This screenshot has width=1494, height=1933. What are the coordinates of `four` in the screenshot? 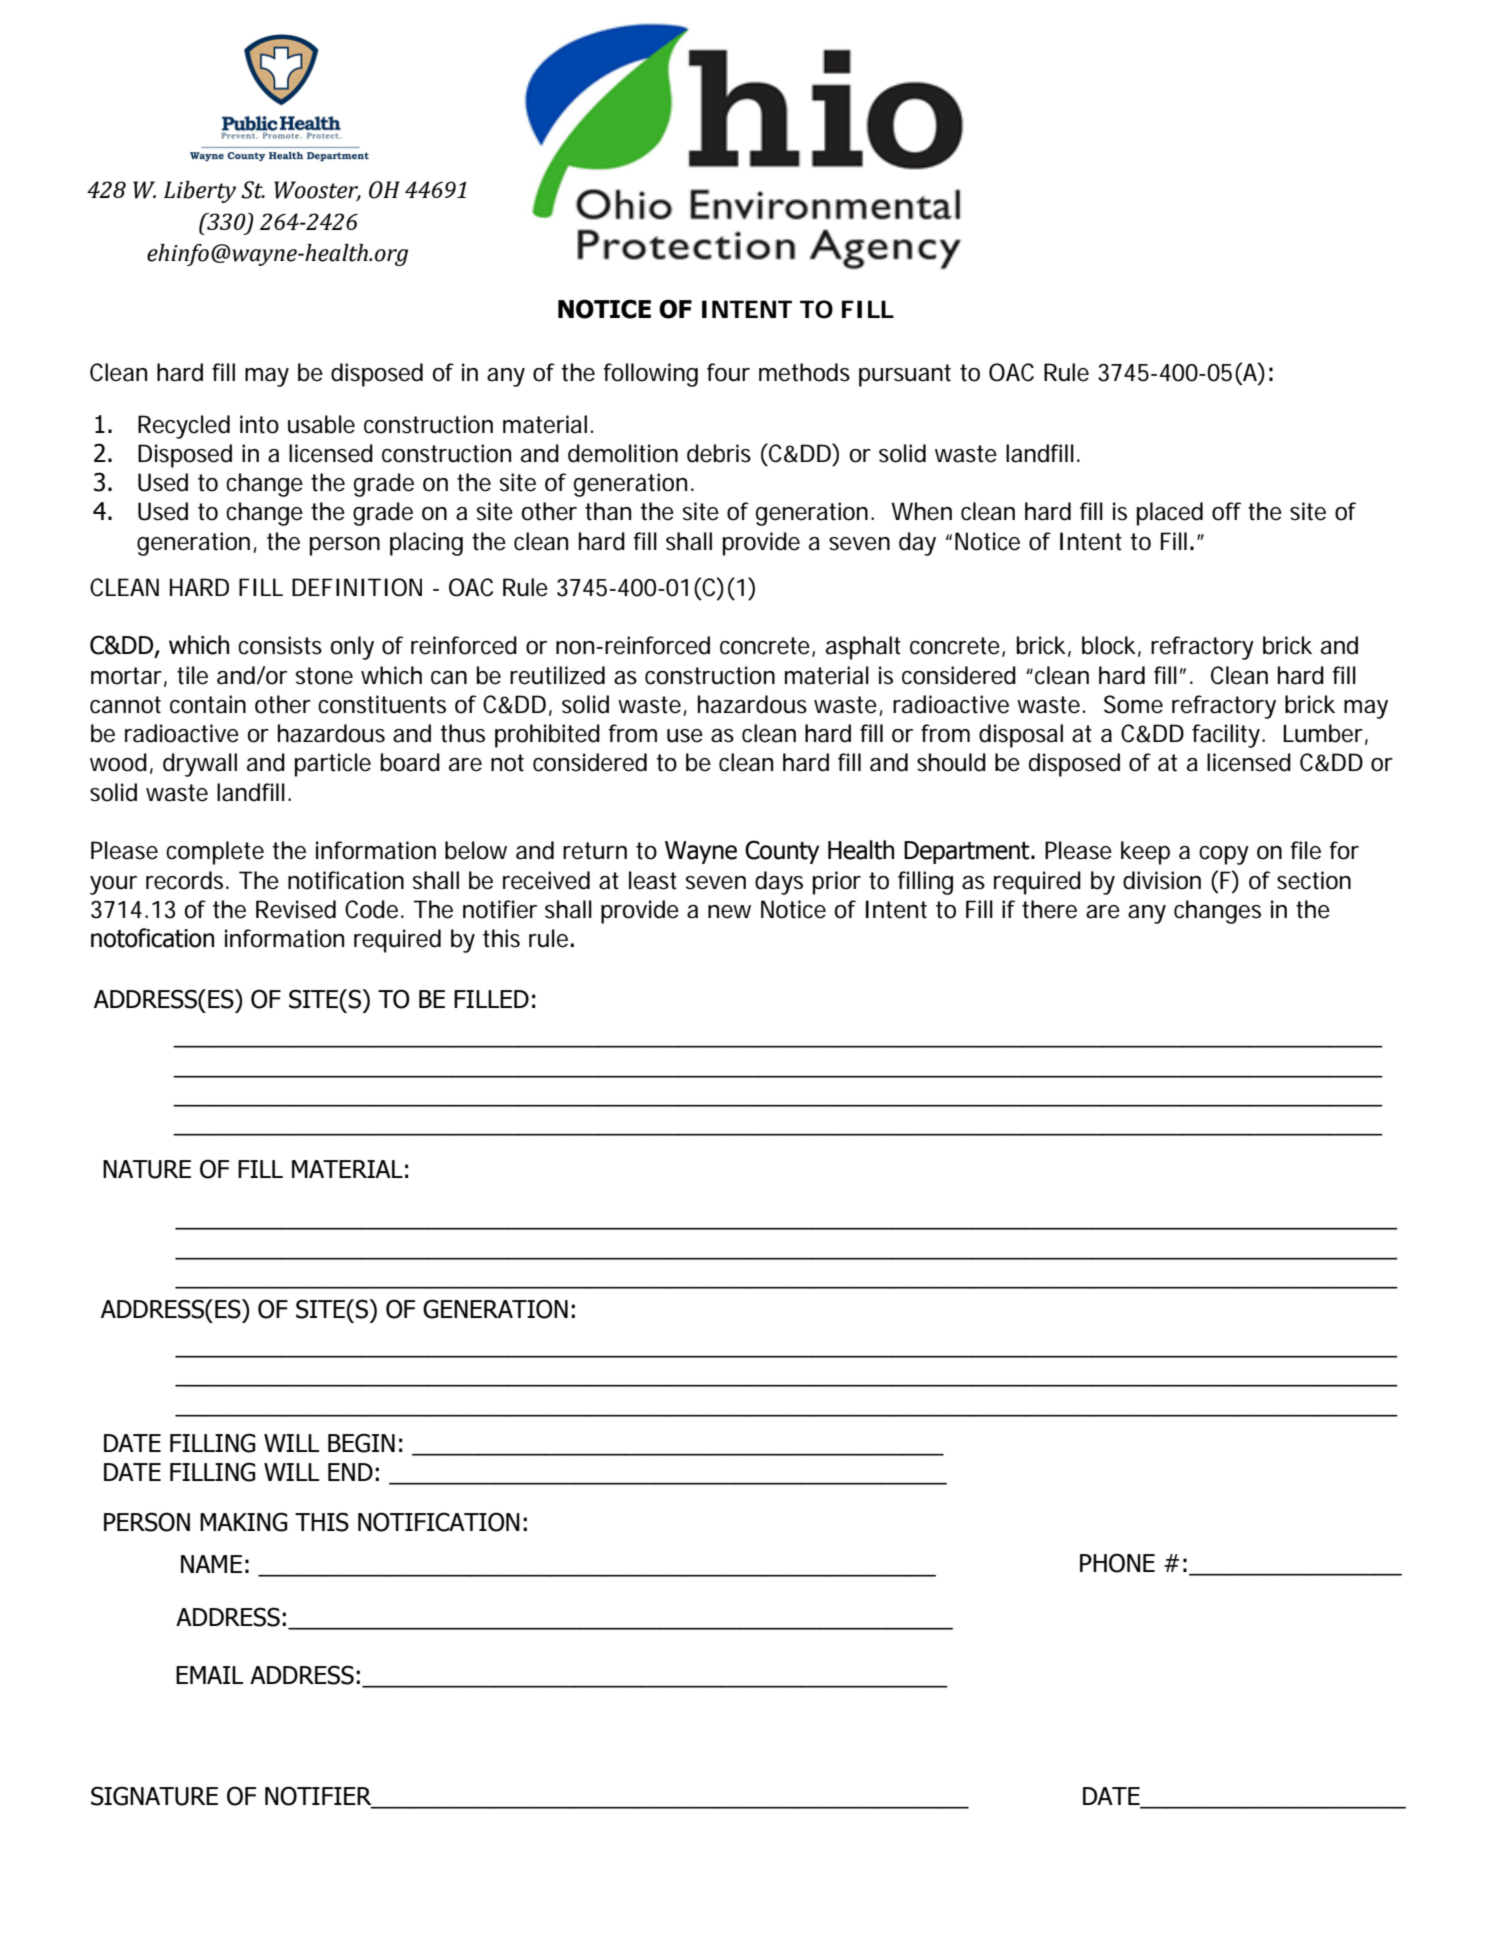 It's located at (728, 372).
